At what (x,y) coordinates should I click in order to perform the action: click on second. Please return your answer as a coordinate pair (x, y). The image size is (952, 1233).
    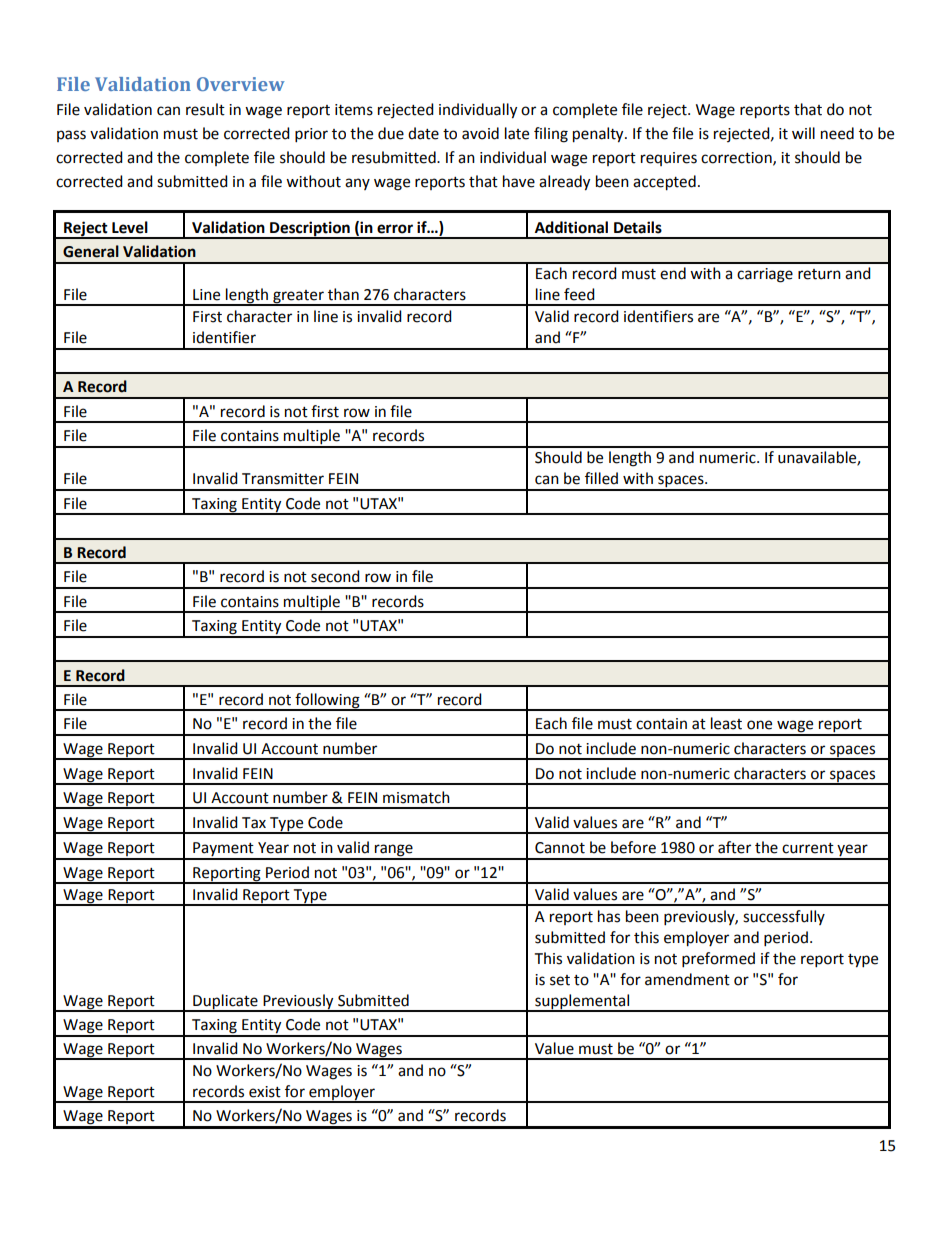
    Looking at the image, I should click on (335, 576).
